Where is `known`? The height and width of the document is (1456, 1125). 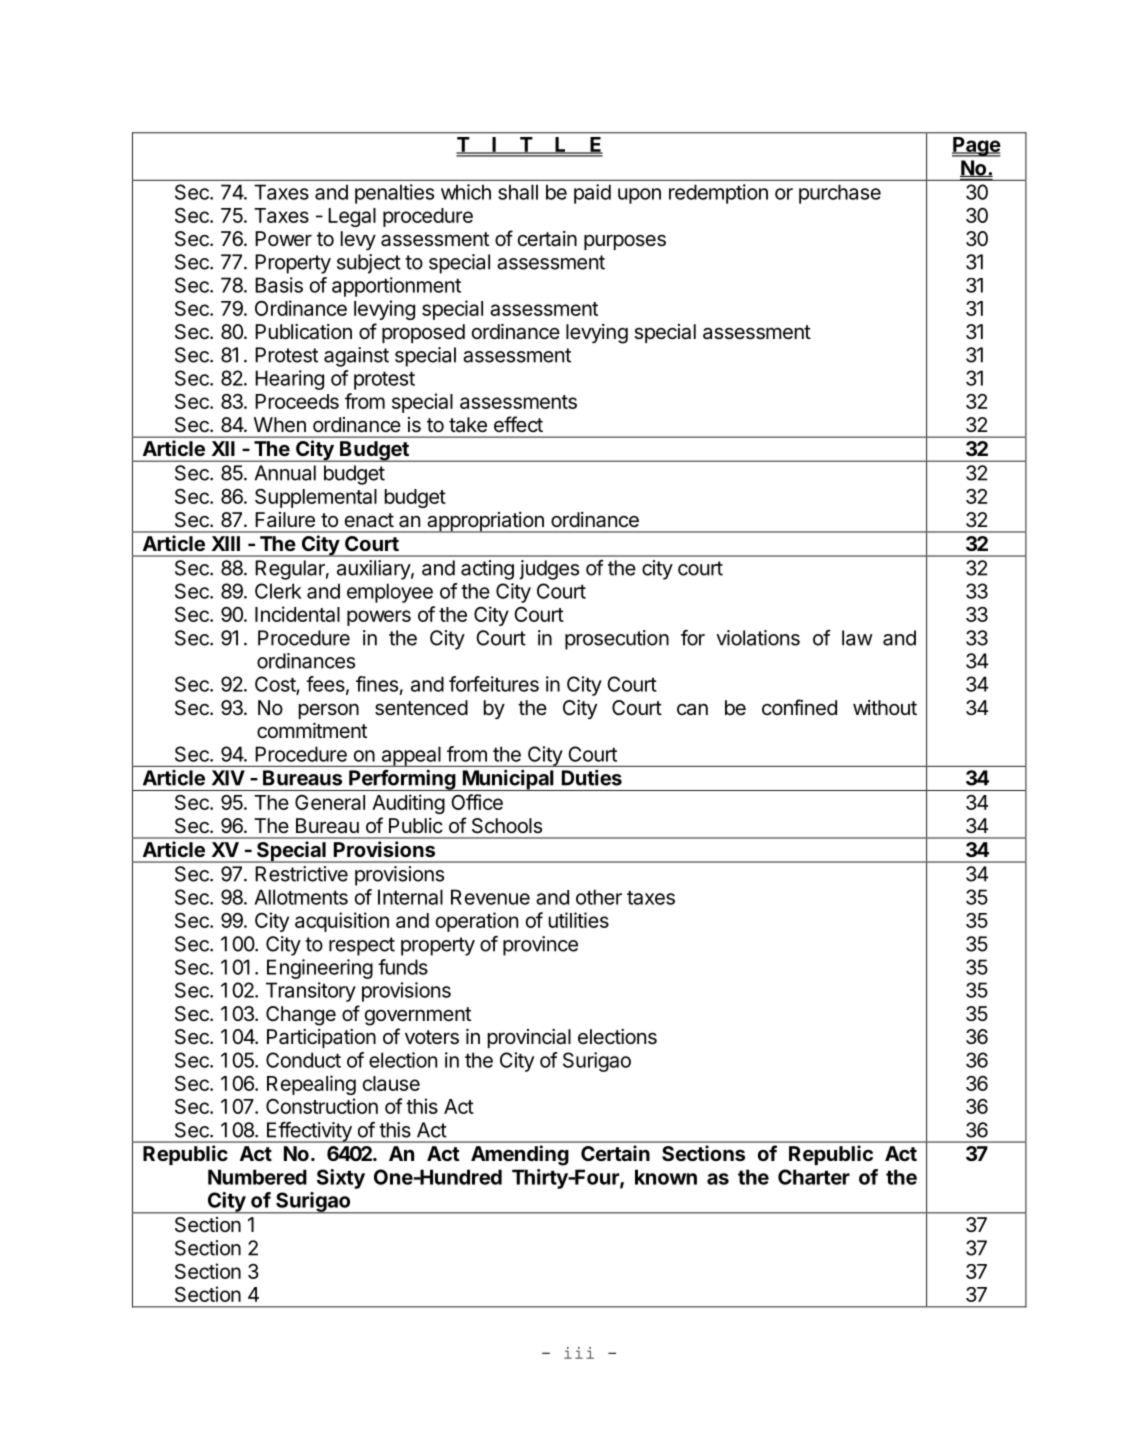 known is located at coordinates (666, 1177).
